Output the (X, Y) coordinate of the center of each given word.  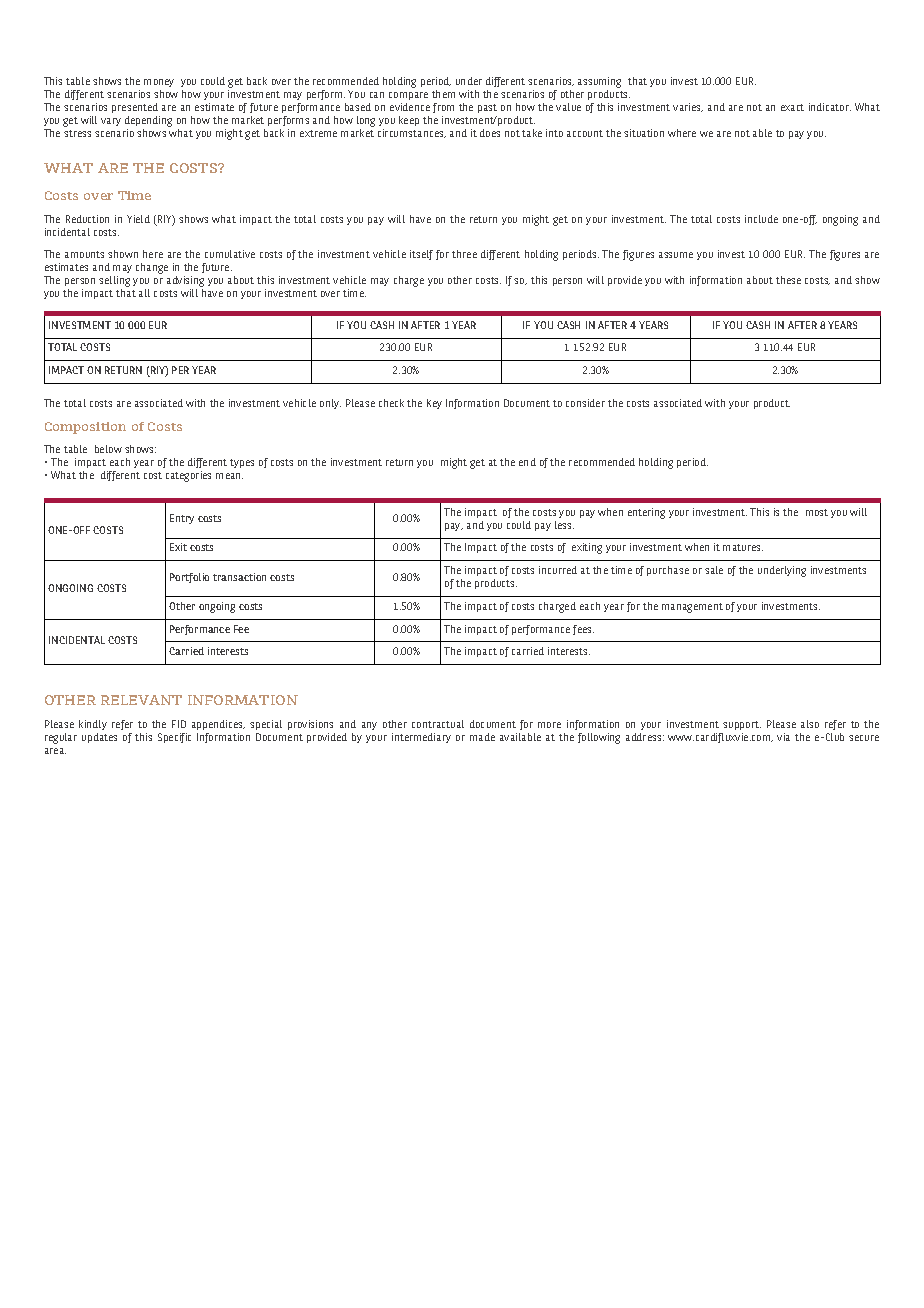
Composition (85, 428)
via (783, 737)
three (464, 254)
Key (434, 404)
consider (585, 403)
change (152, 268)
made (482, 737)
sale (714, 570)
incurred (558, 570)
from (443, 108)
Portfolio (189, 578)
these (788, 280)
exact (792, 107)
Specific (174, 738)
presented (135, 108)
